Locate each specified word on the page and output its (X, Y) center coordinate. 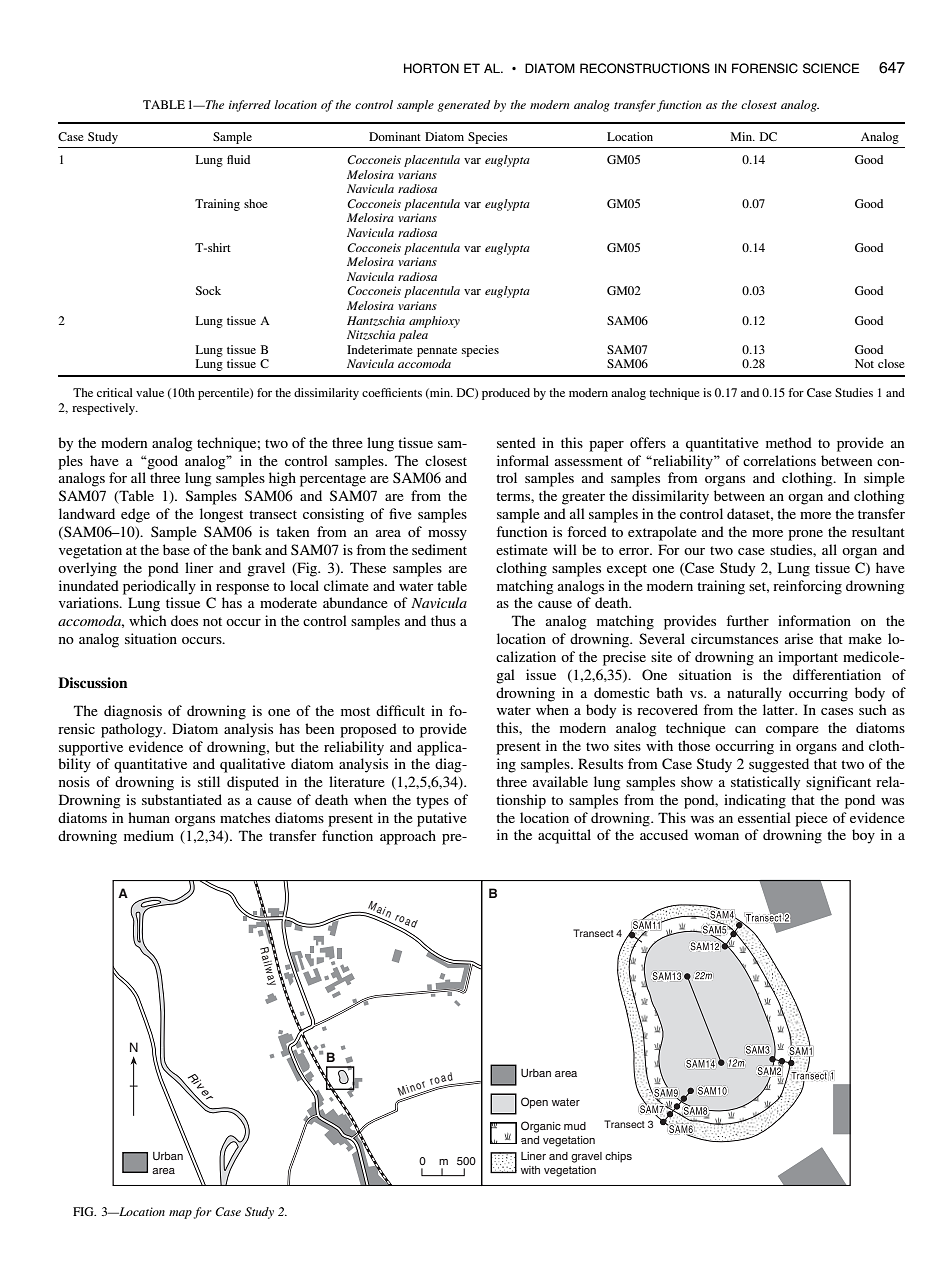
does (184, 620)
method (789, 442)
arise (799, 638)
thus (443, 620)
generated (463, 106)
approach (408, 837)
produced (506, 394)
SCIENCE (831, 68)
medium (149, 835)
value (150, 392)
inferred (250, 106)
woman (716, 836)
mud (575, 1126)
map (180, 1214)
